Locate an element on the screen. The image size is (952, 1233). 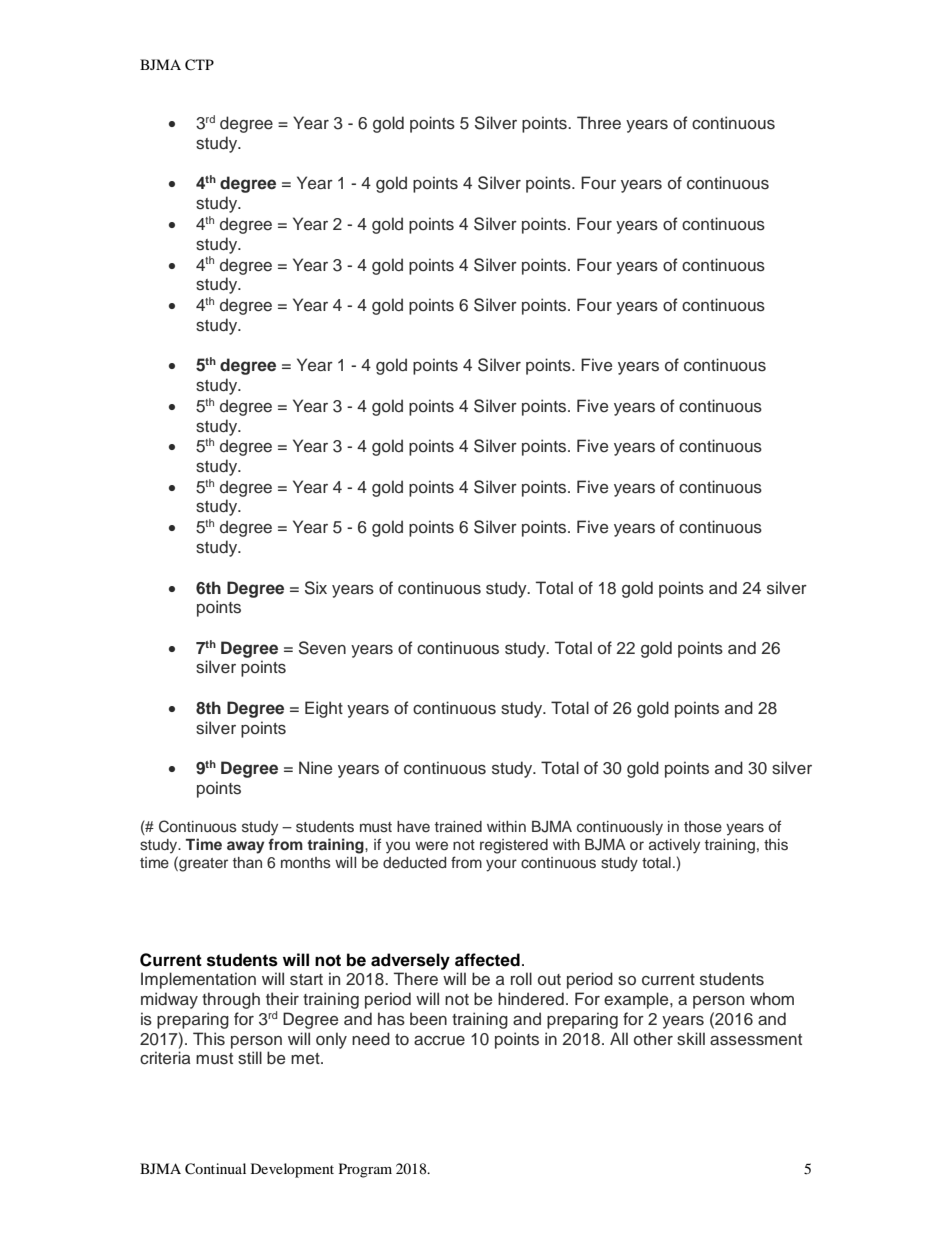
Program is located at coordinates (365, 1170).
